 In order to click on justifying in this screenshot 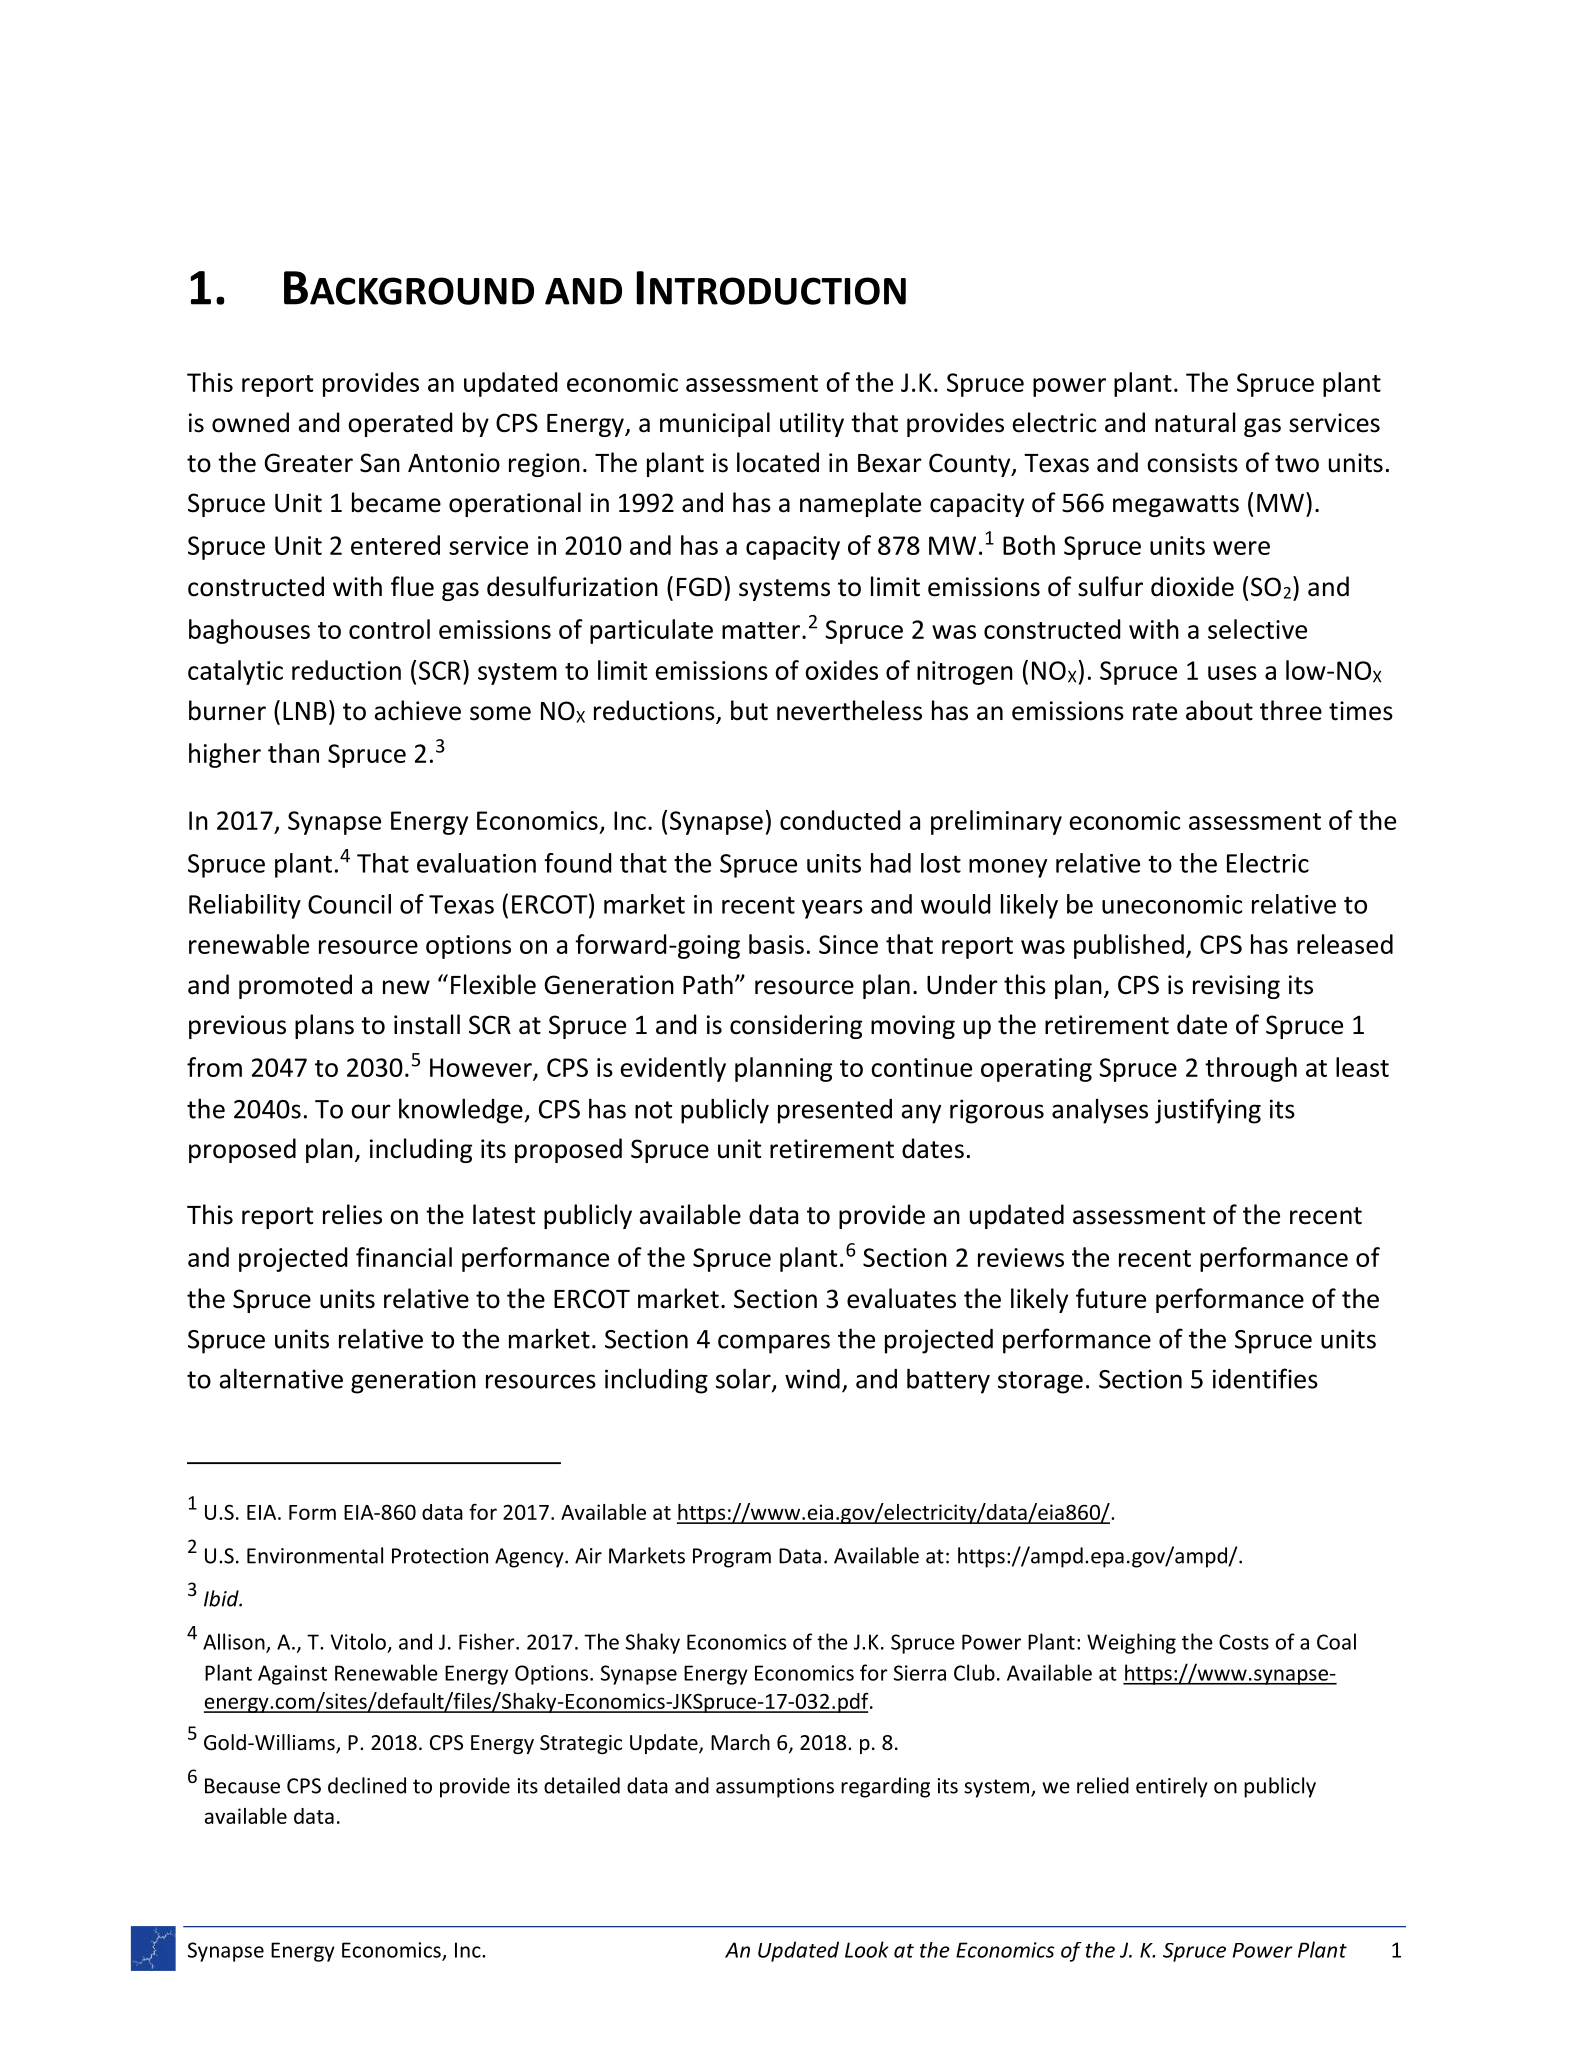, I will do `click(1208, 1111)`.
